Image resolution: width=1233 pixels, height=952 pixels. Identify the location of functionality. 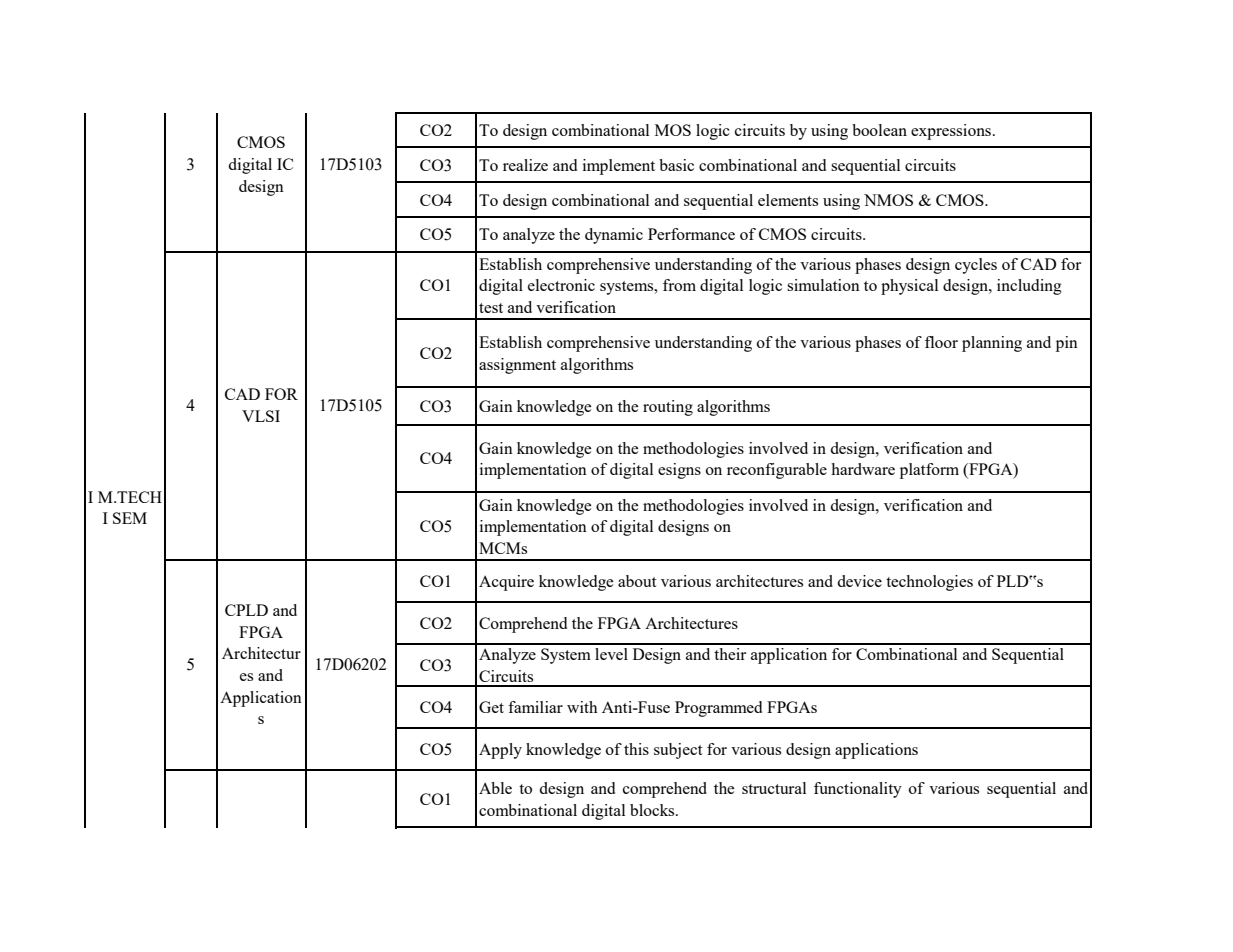
(858, 790).
